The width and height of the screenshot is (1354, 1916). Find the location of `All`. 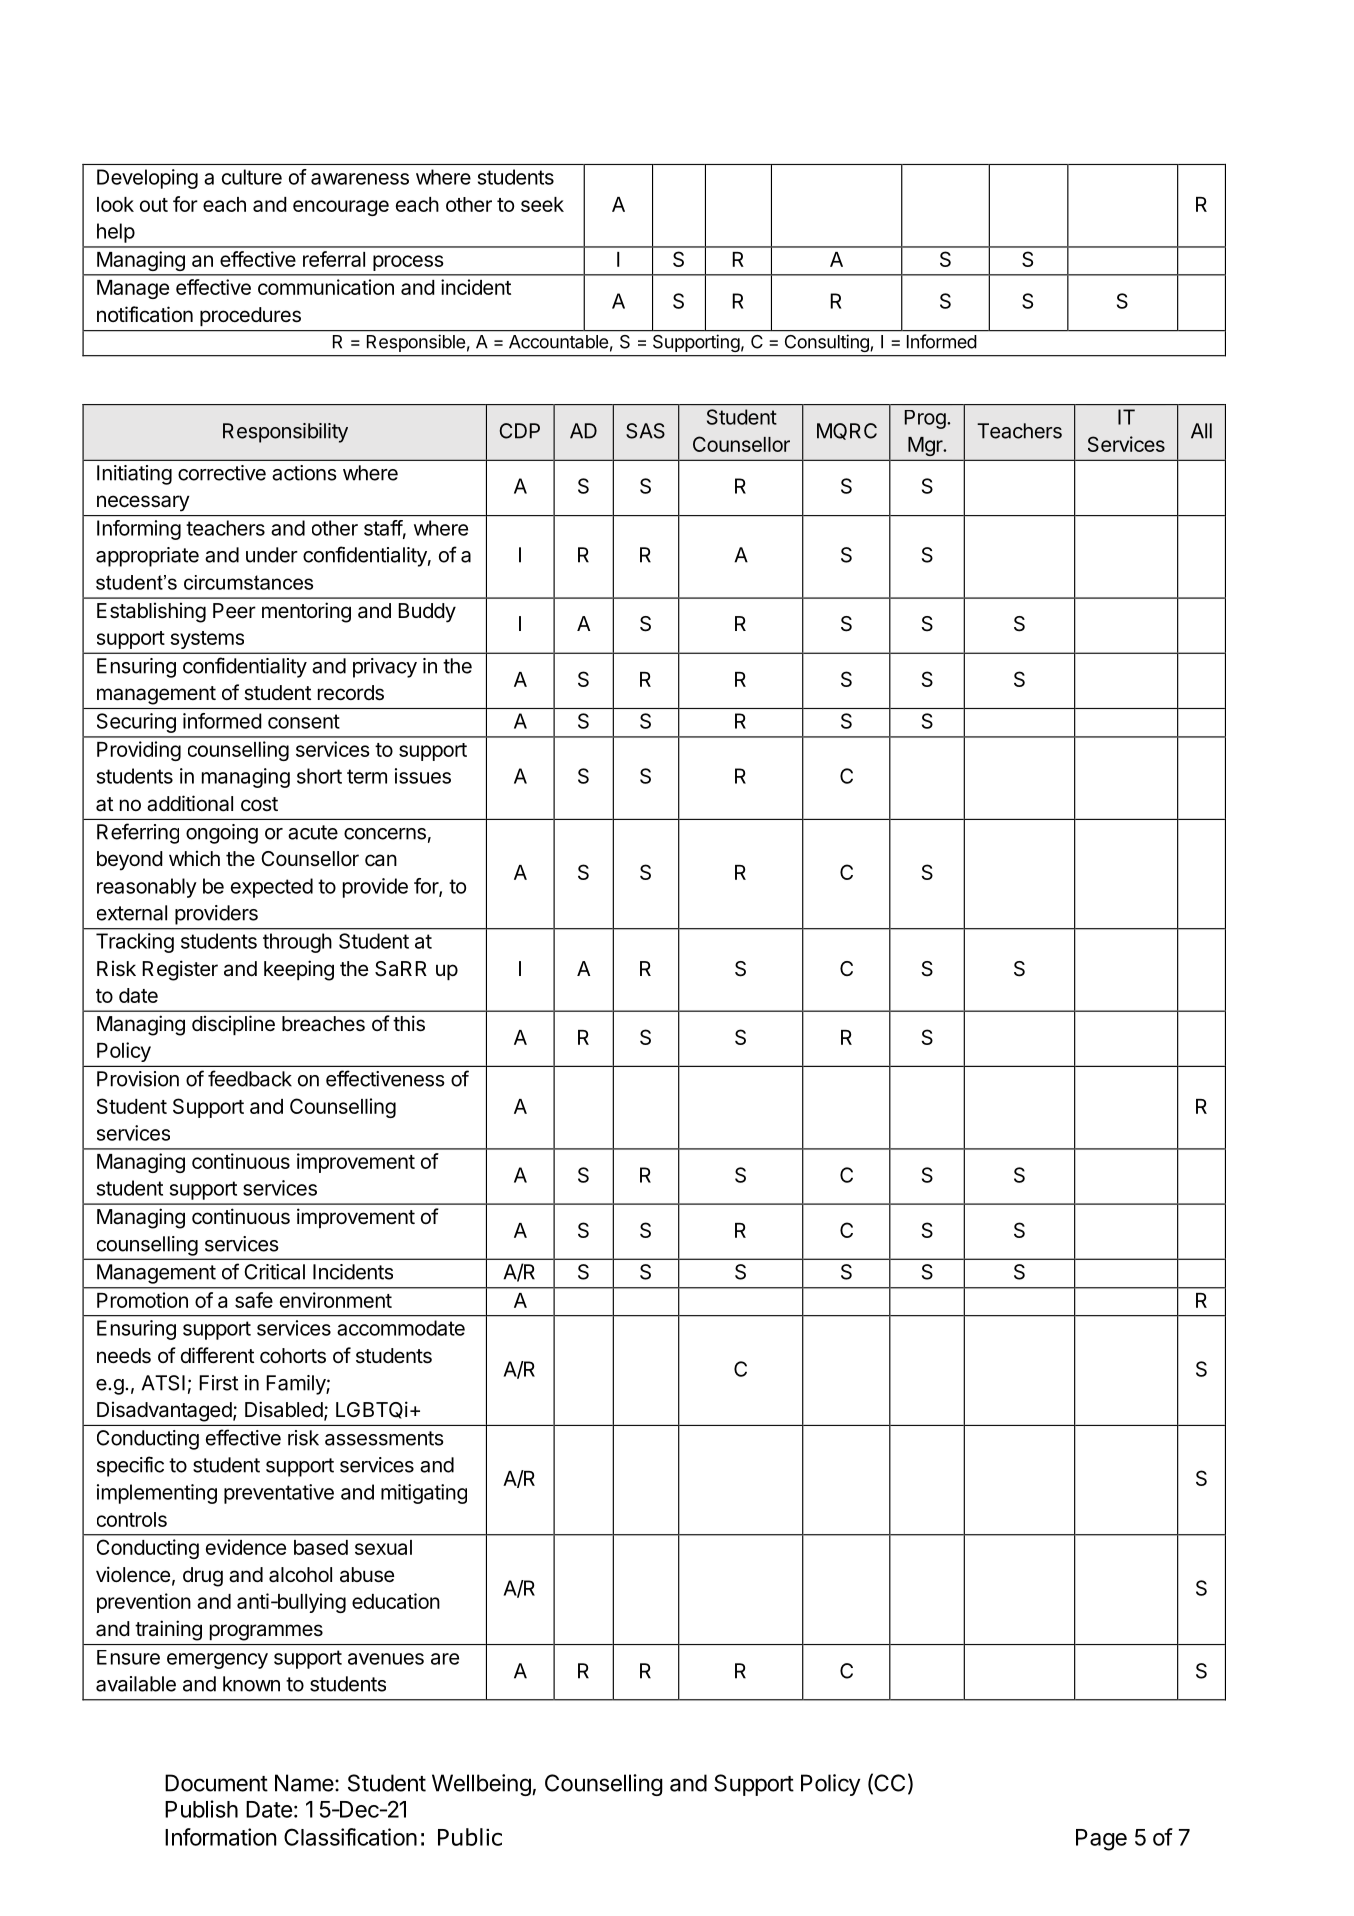

All is located at coordinates (1201, 431).
